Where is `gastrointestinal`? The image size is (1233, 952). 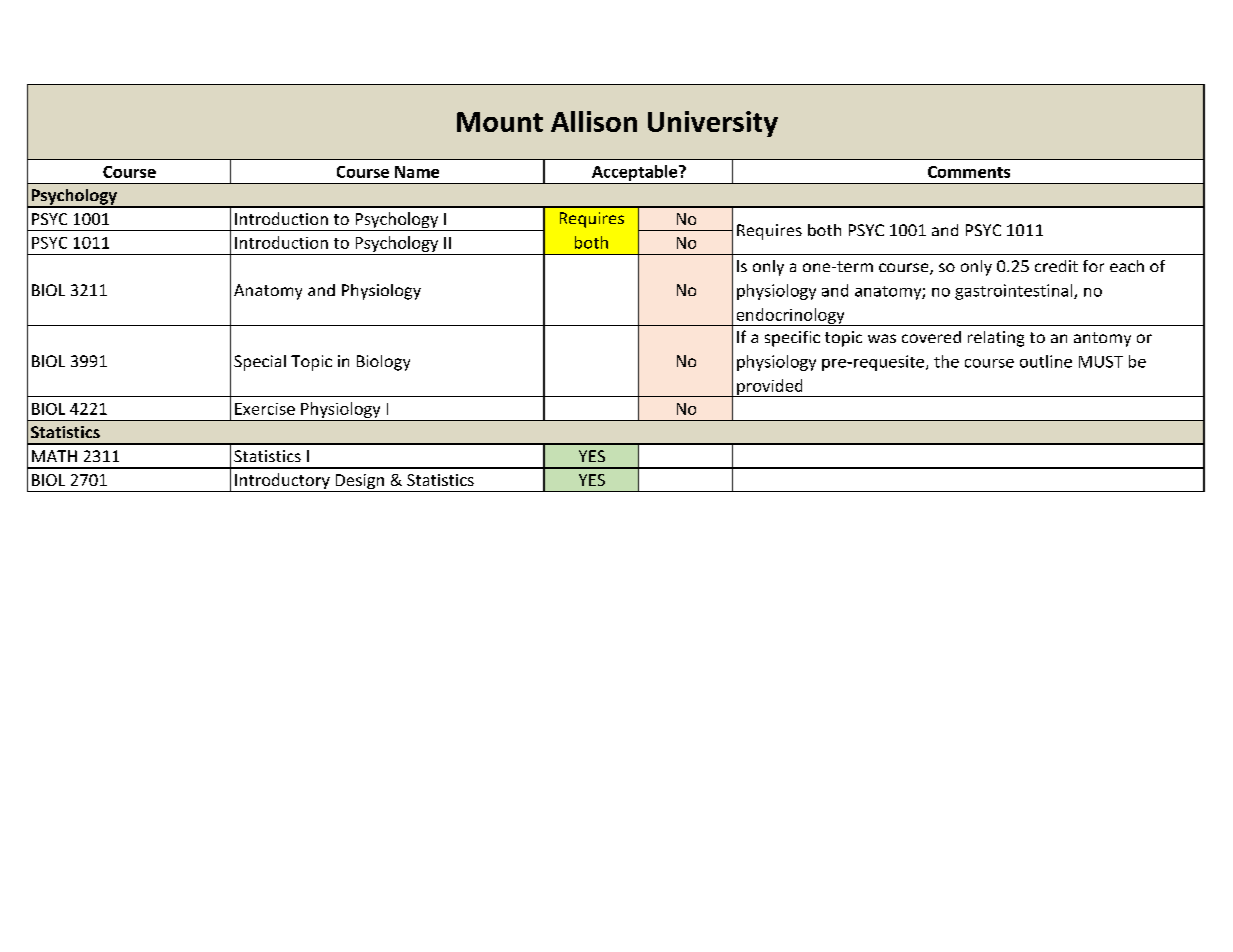 gastrointestinal is located at coordinates (1015, 292).
